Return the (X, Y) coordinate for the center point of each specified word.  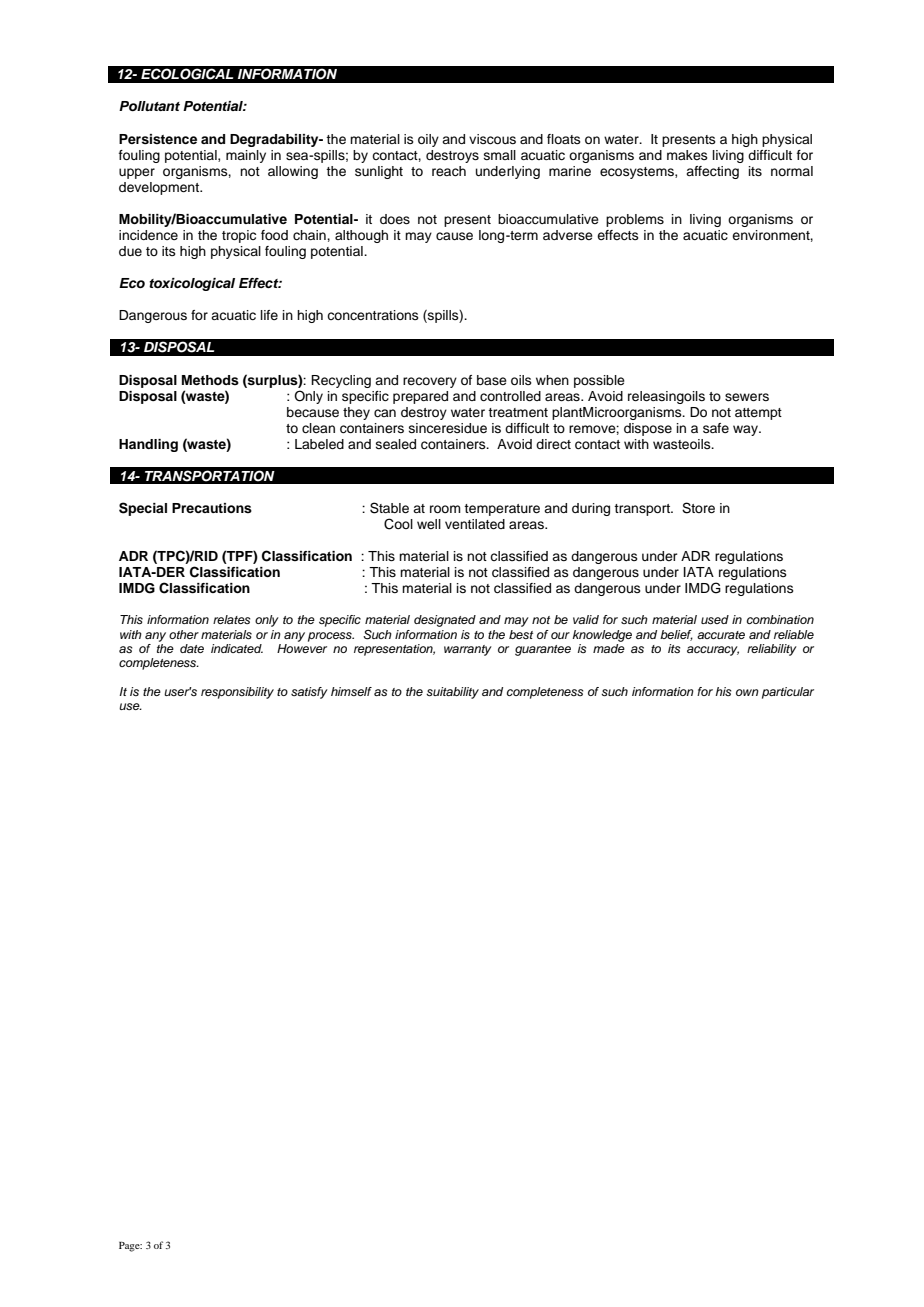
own (747, 692)
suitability (452, 693)
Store (698, 508)
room (445, 509)
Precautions (212, 508)
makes (687, 155)
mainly (246, 156)
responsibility (237, 693)
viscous (492, 139)
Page (130, 1247)
